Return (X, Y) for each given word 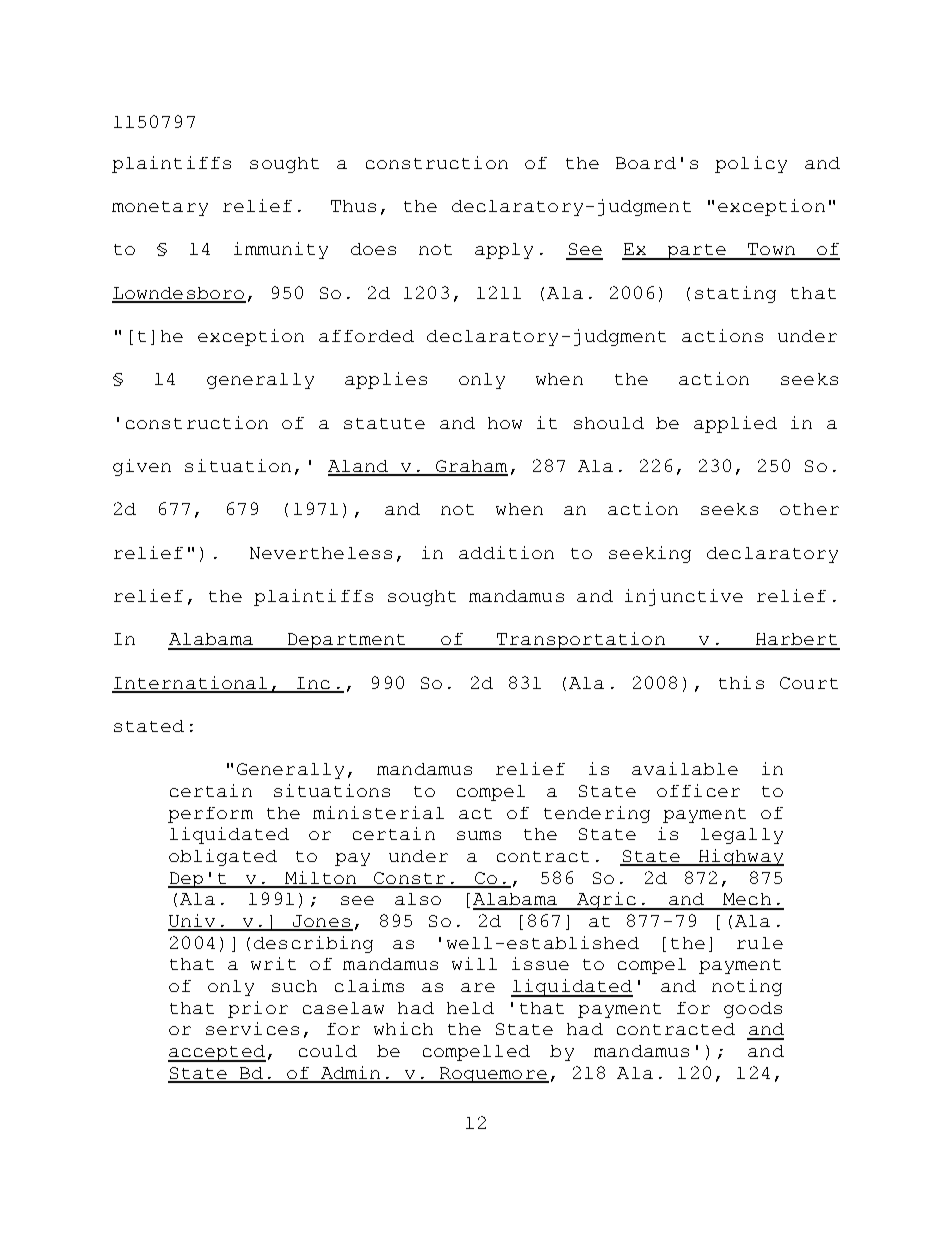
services (252, 1028)
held (470, 1008)
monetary (160, 208)
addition (506, 552)
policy (751, 164)
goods (753, 1010)
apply (504, 251)
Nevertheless (321, 553)
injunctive (684, 597)
